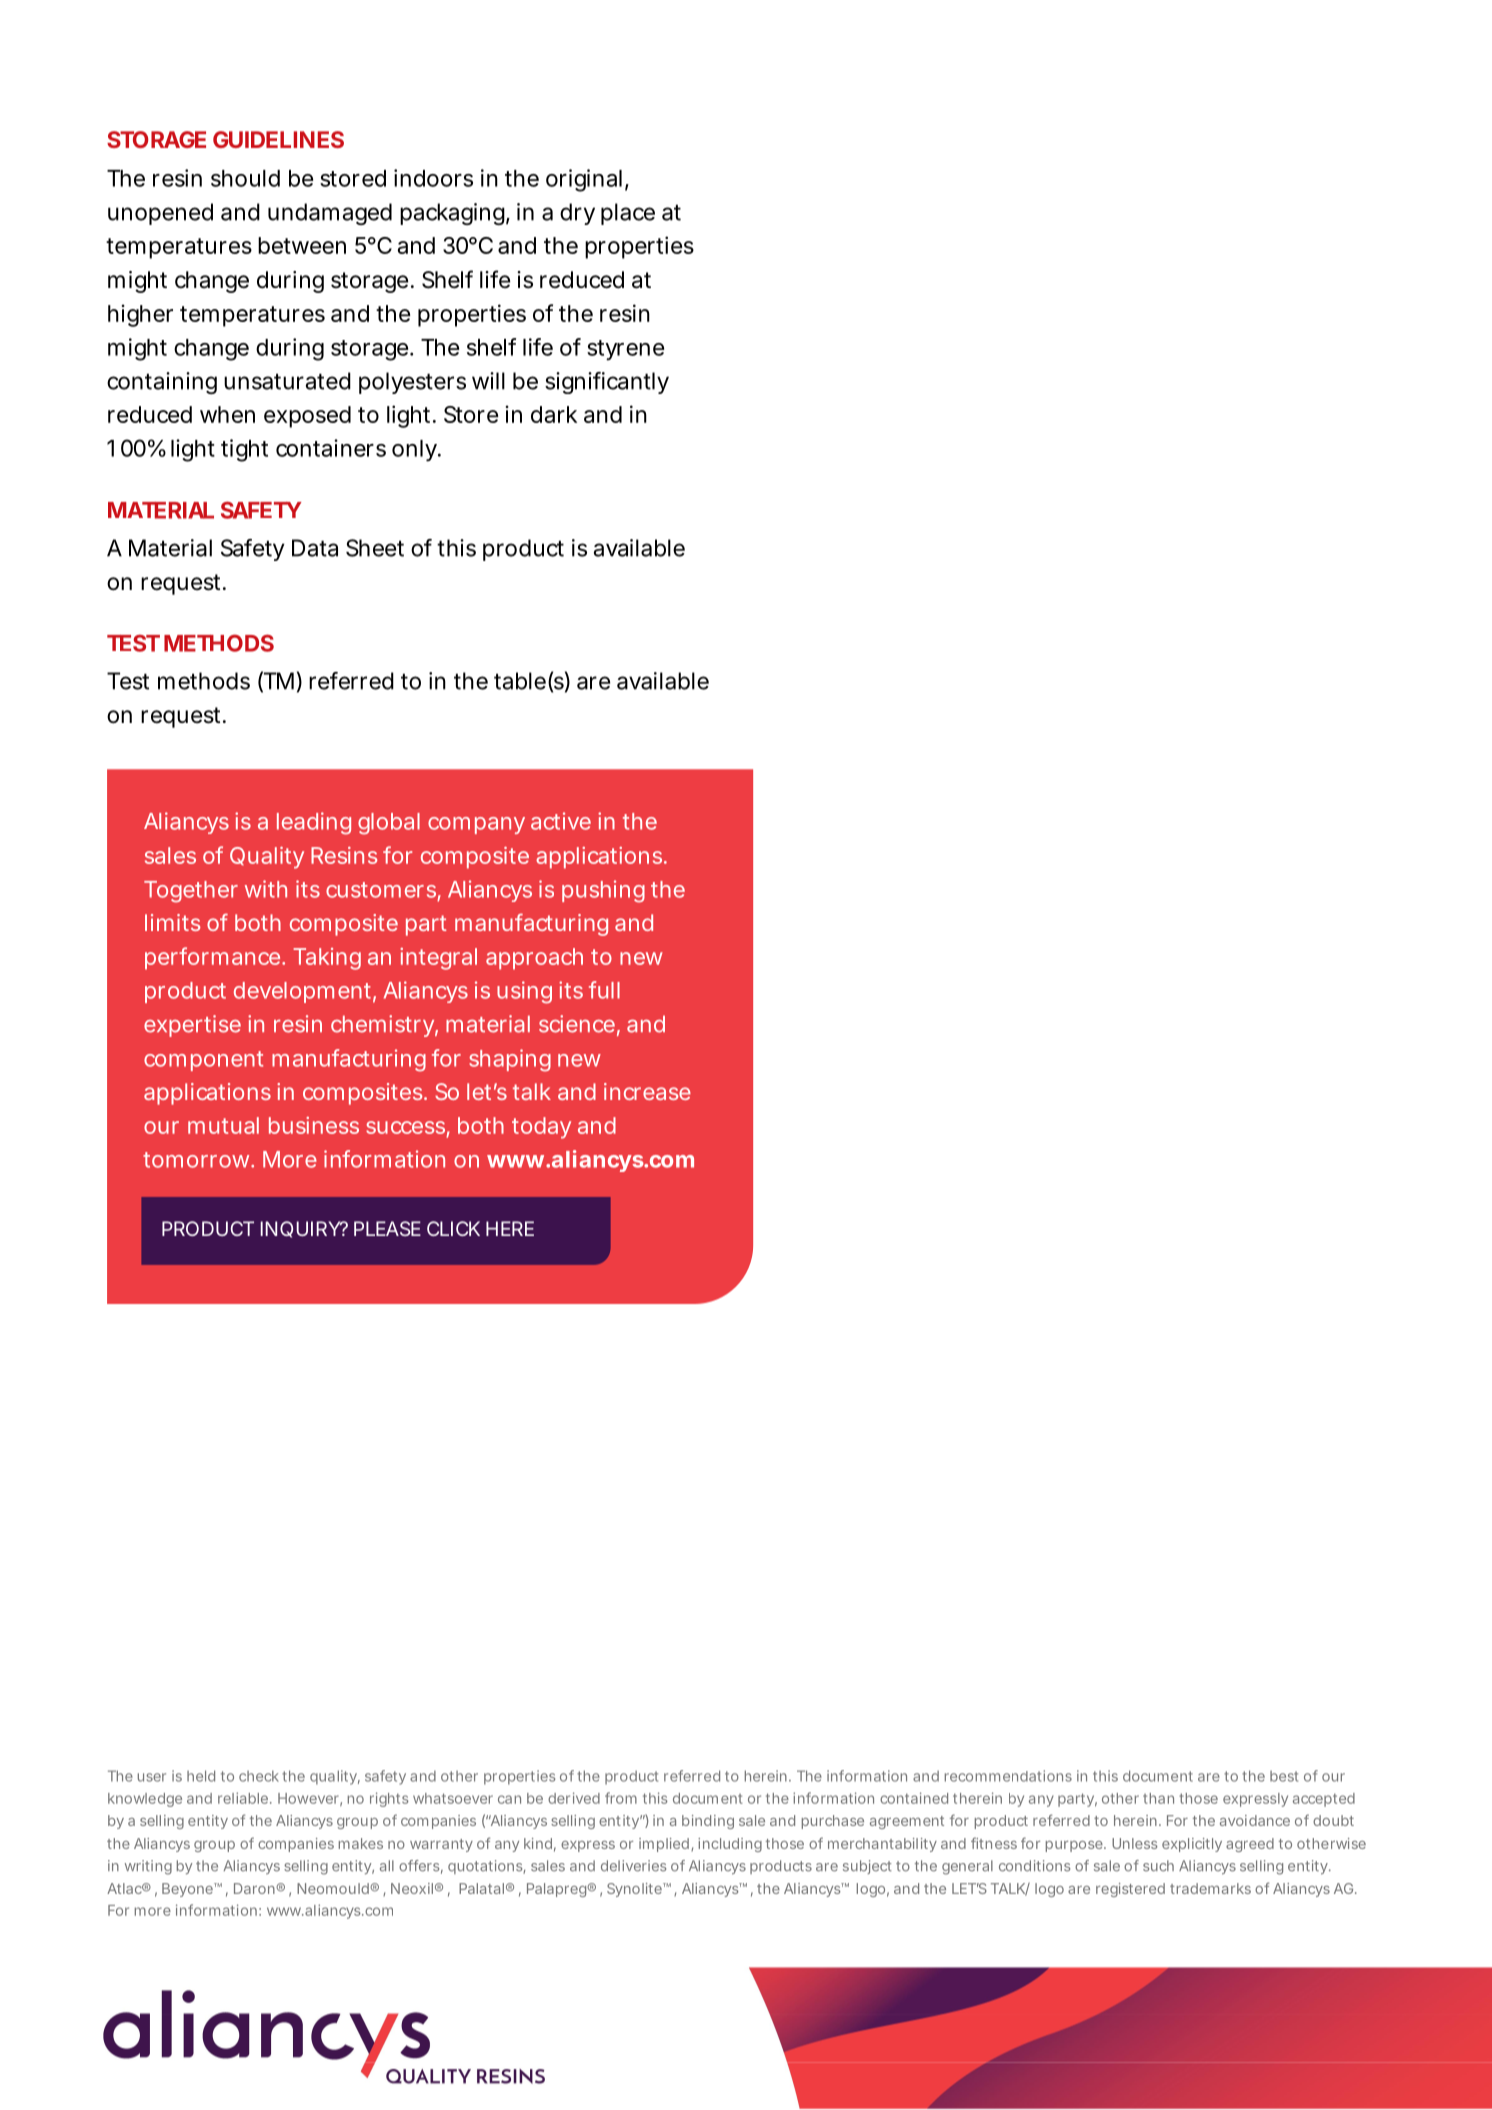 The height and width of the screenshot is (2110, 1492). What do you see at coordinates (628, 214) in the screenshot?
I see `place` at bounding box center [628, 214].
